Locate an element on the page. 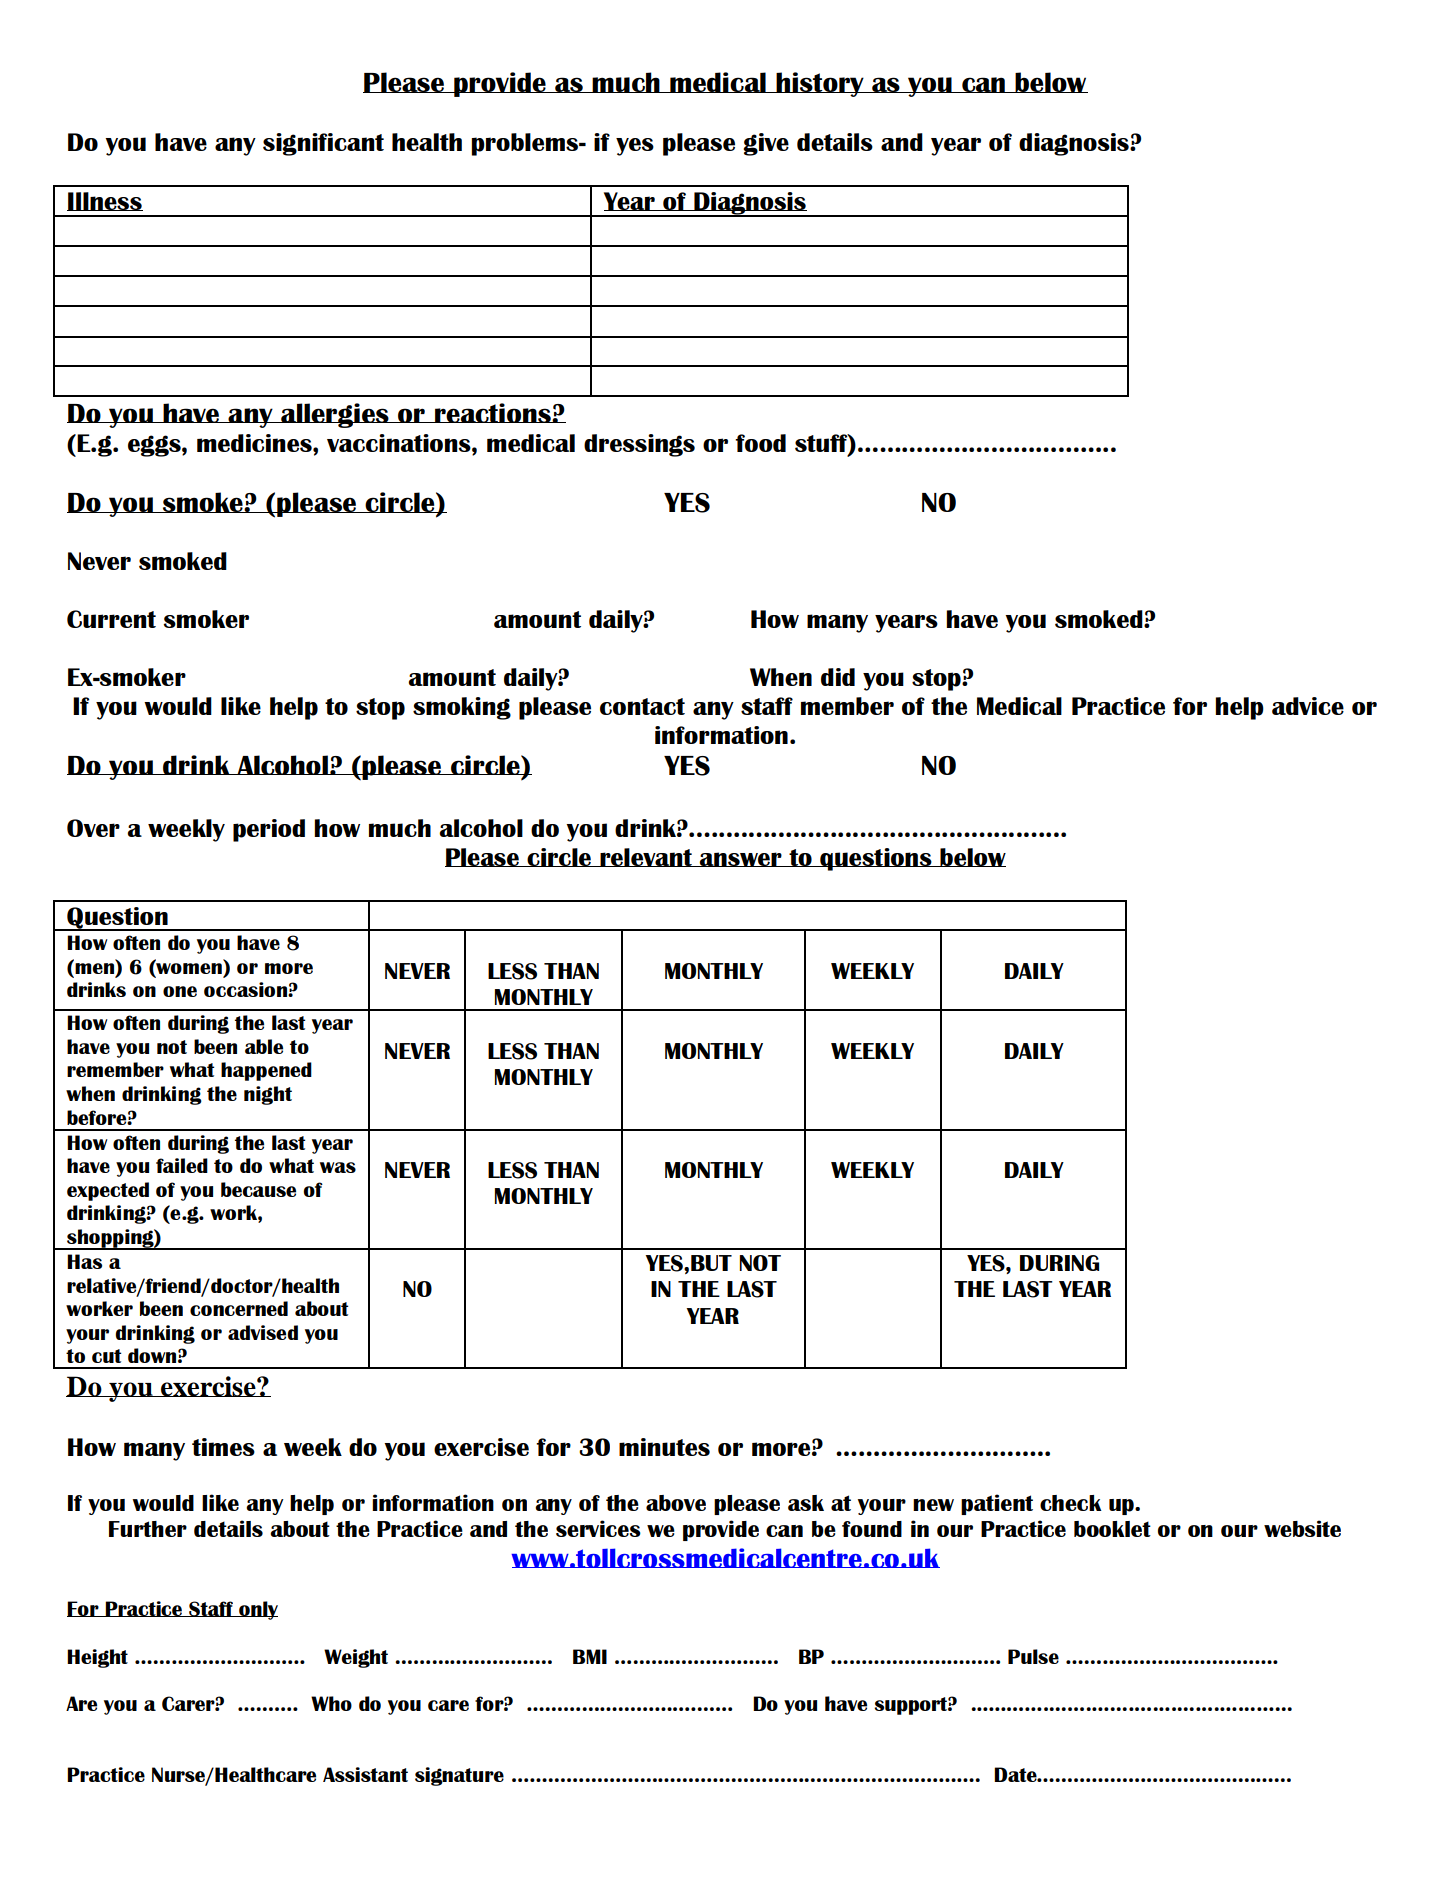 This page has height=1877, width=1451. advice is located at coordinates (1308, 706).
